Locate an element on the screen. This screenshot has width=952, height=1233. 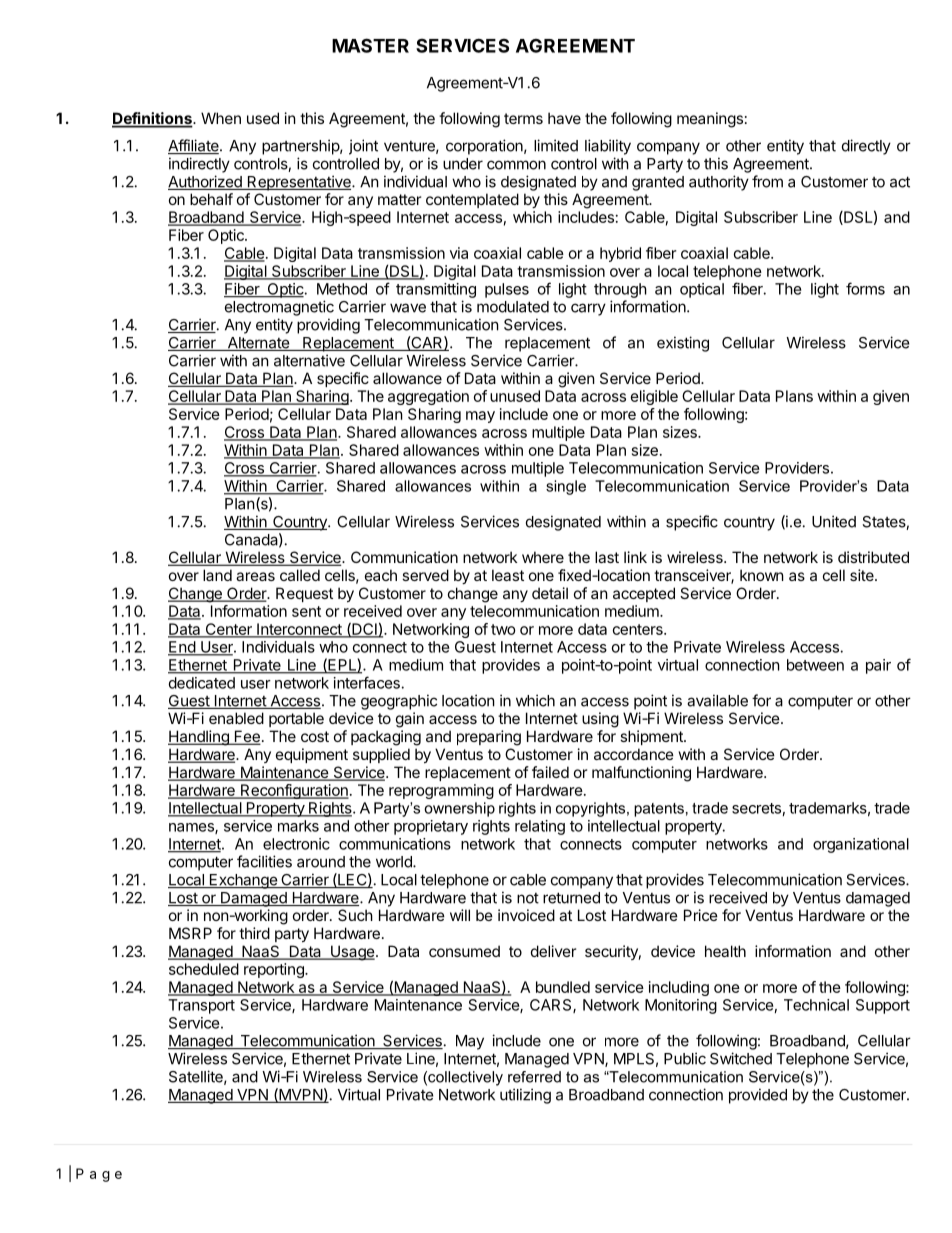
modulated is located at coordinates (513, 307).
